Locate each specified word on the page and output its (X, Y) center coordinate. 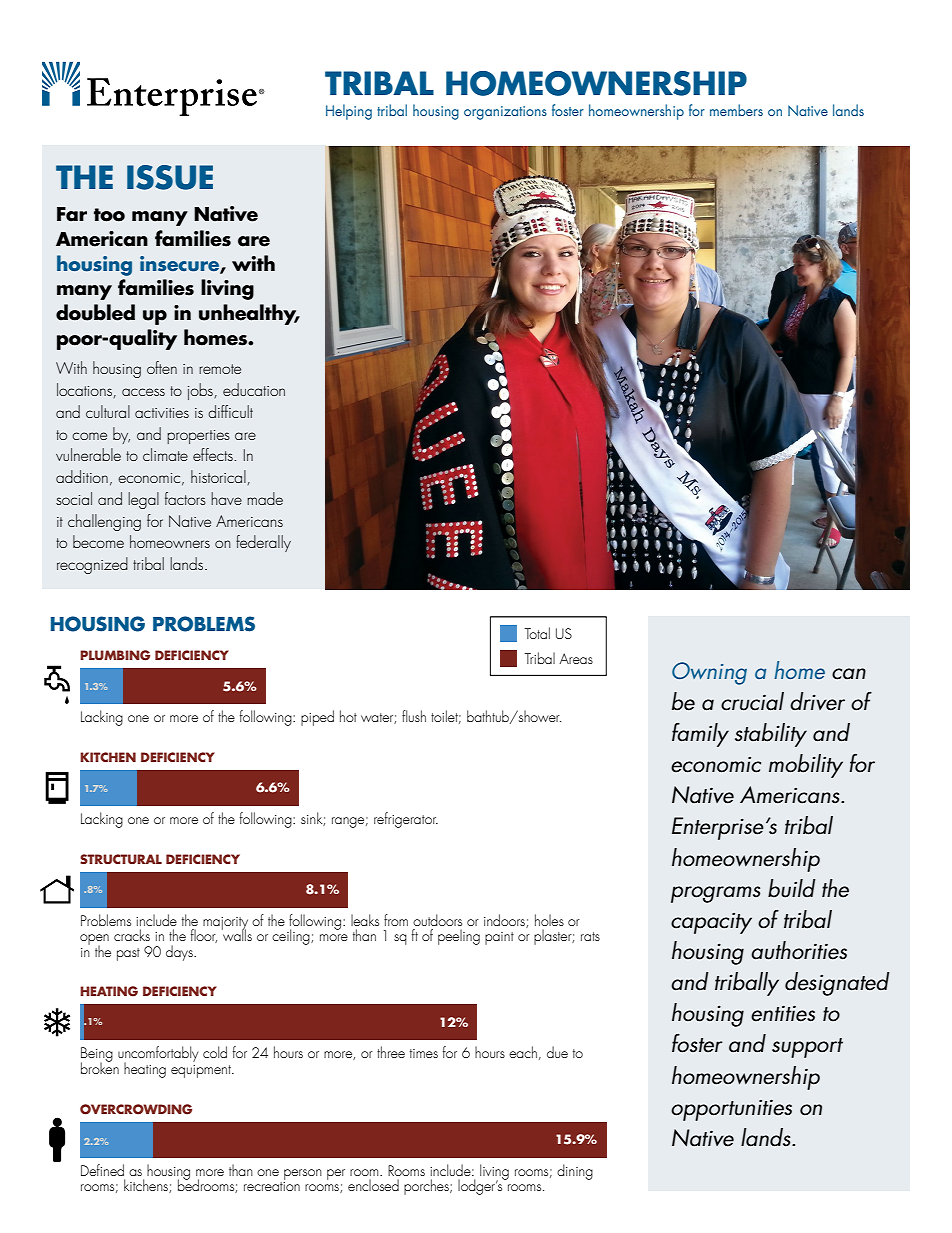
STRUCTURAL (121, 859)
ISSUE (170, 177)
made (265, 498)
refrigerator (406, 820)
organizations (505, 113)
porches (427, 1187)
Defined (102, 1170)
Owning (709, 673)
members (736, 110)
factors (185, 498)
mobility (806, 766)
